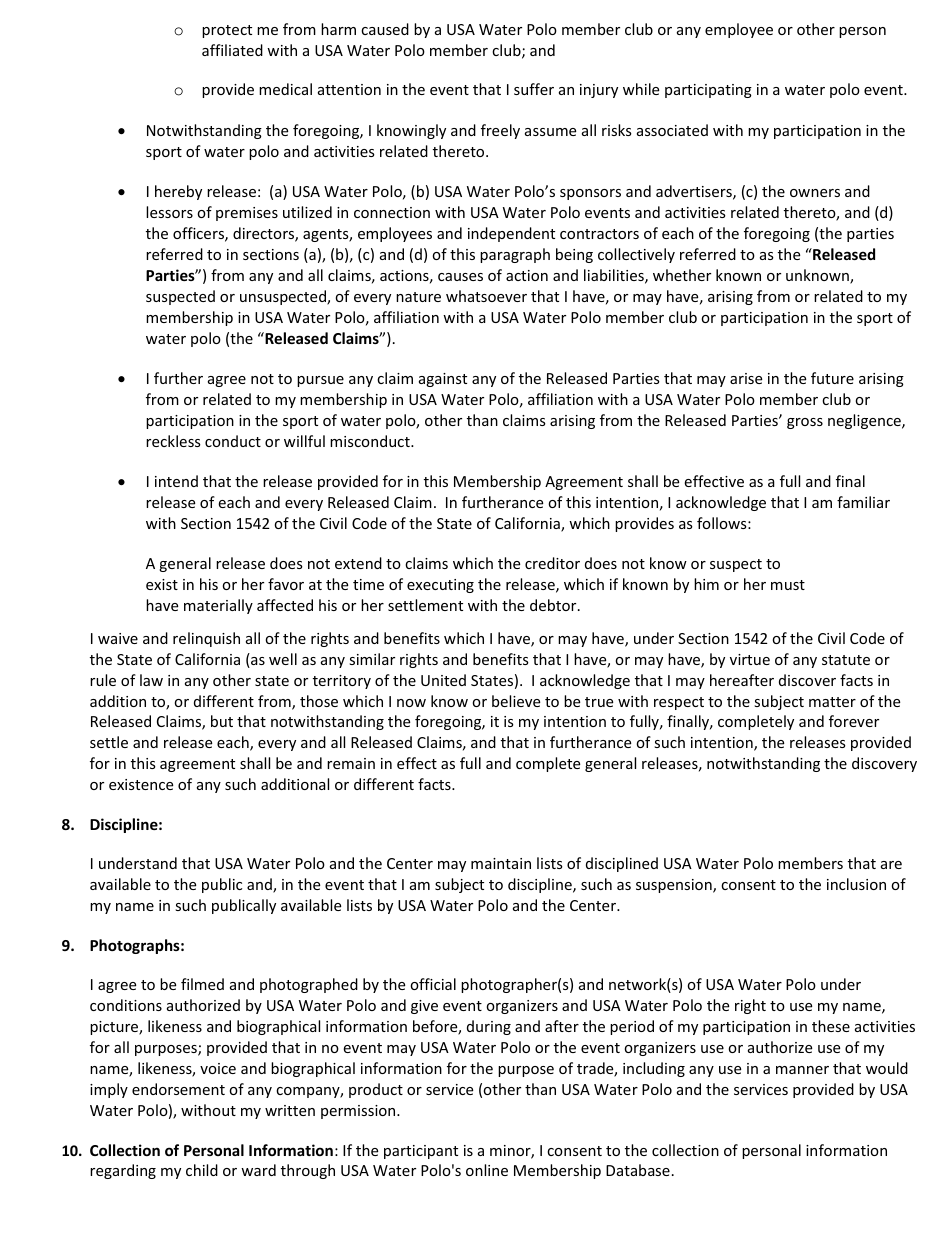 This image has width=952, height=1233. What do you see at coordinates (232, 50) in the image?
I see `affiliated` at bounding box center [232, 50].
